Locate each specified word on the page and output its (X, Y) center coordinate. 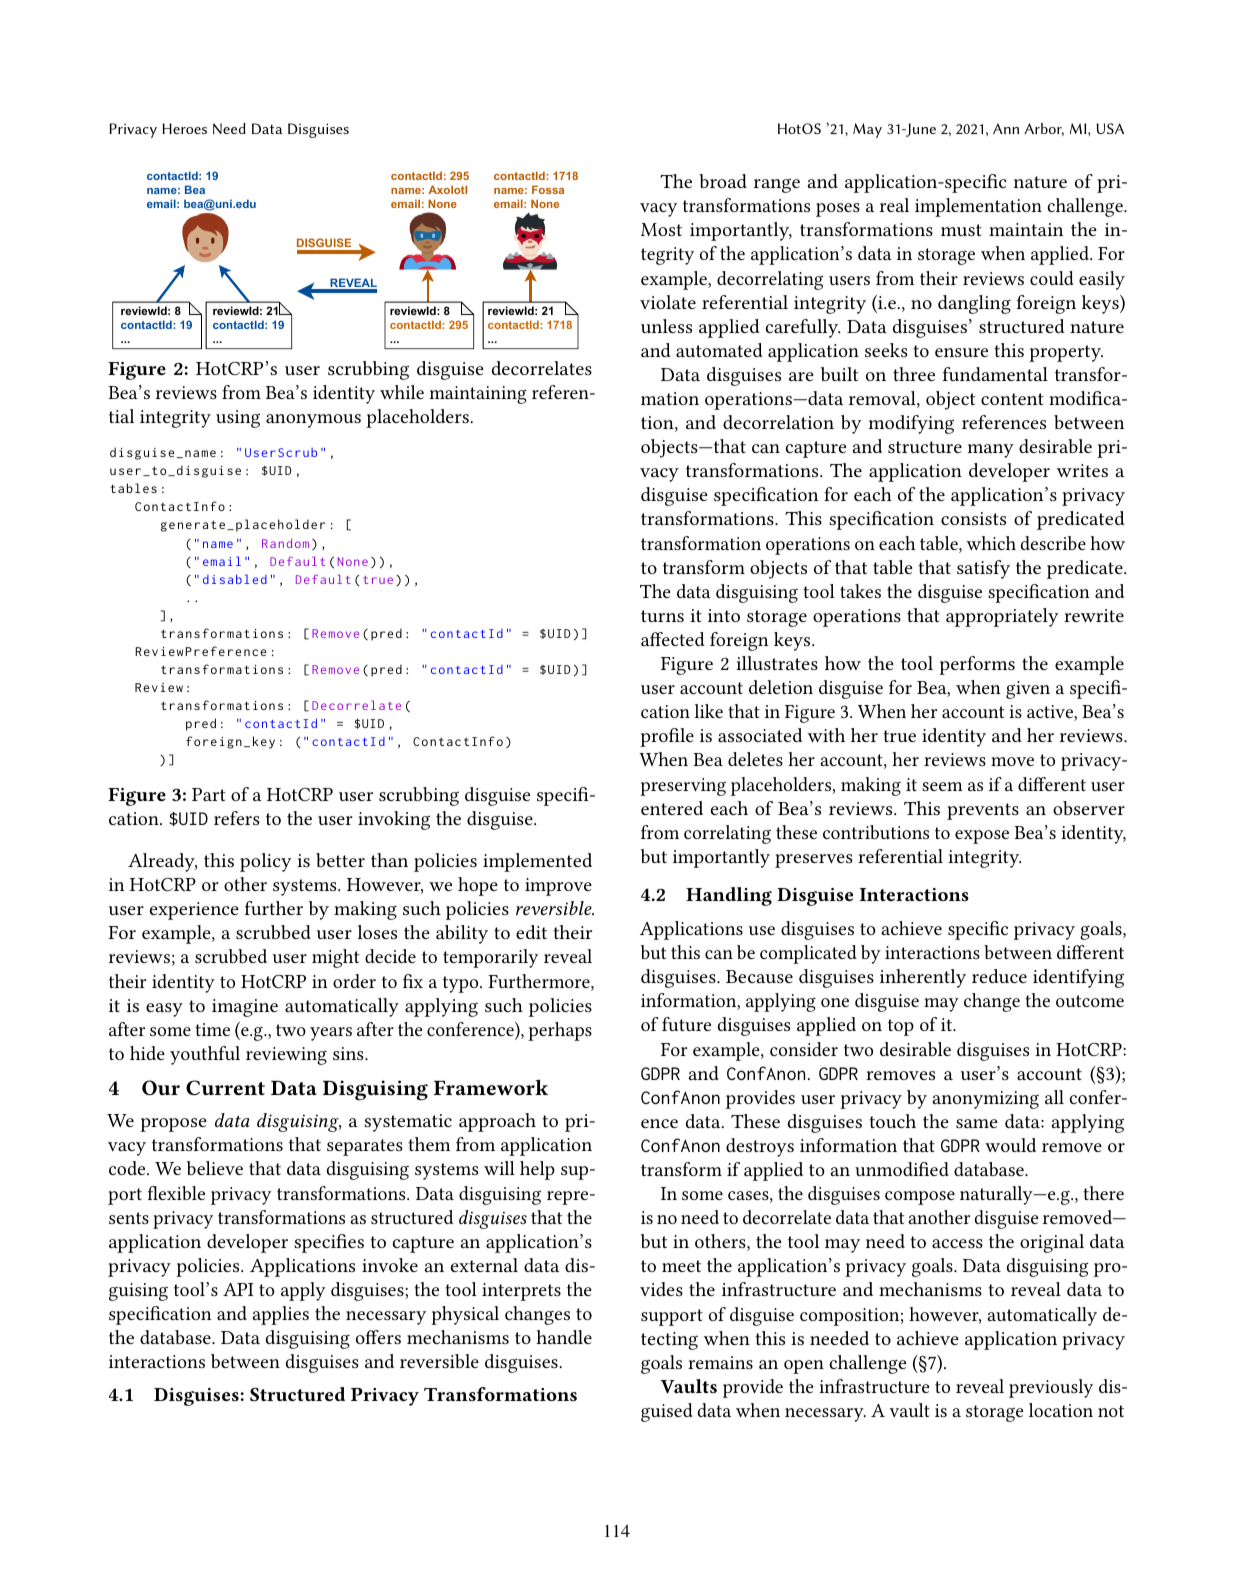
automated (719, 350)
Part (209, 794)
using (238, 419)
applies (280, 1315)
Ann (1006, 128)
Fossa (548, 189)
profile (667, 737)
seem (942, 786)
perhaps (560, 1031)
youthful (205, 1055)
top (901, 1027)
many (991, 451)
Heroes (184, 128)
